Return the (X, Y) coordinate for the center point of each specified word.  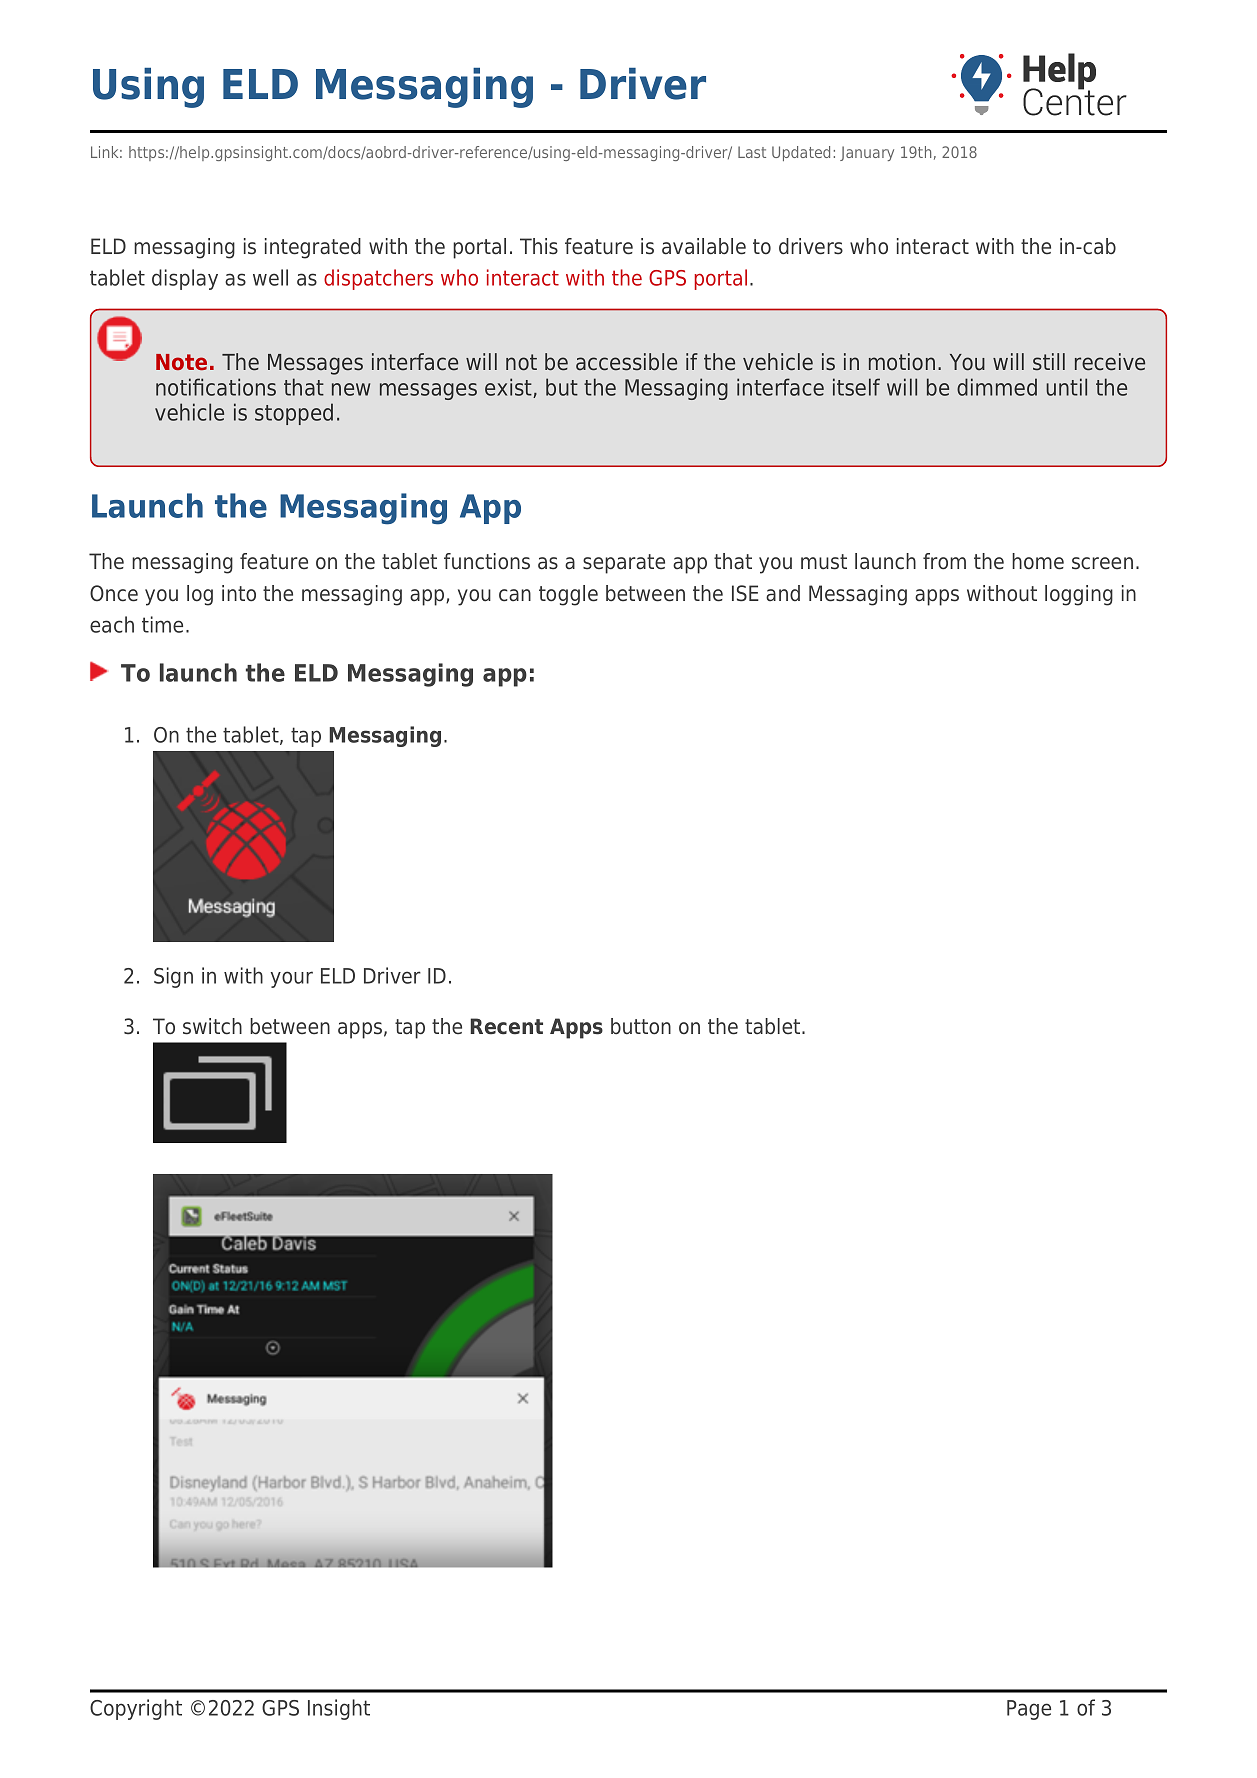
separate (624, 564)
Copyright (136, 1709)
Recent (506, 1026)
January (867, 153)
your (292, 979)
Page (1029, 1710)
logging (1079, 595)
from (944, 561)
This (539, 246)
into (239, 593)
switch (212, 1026)
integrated (313, 248)
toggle (568, 595)
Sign (173, 977)
